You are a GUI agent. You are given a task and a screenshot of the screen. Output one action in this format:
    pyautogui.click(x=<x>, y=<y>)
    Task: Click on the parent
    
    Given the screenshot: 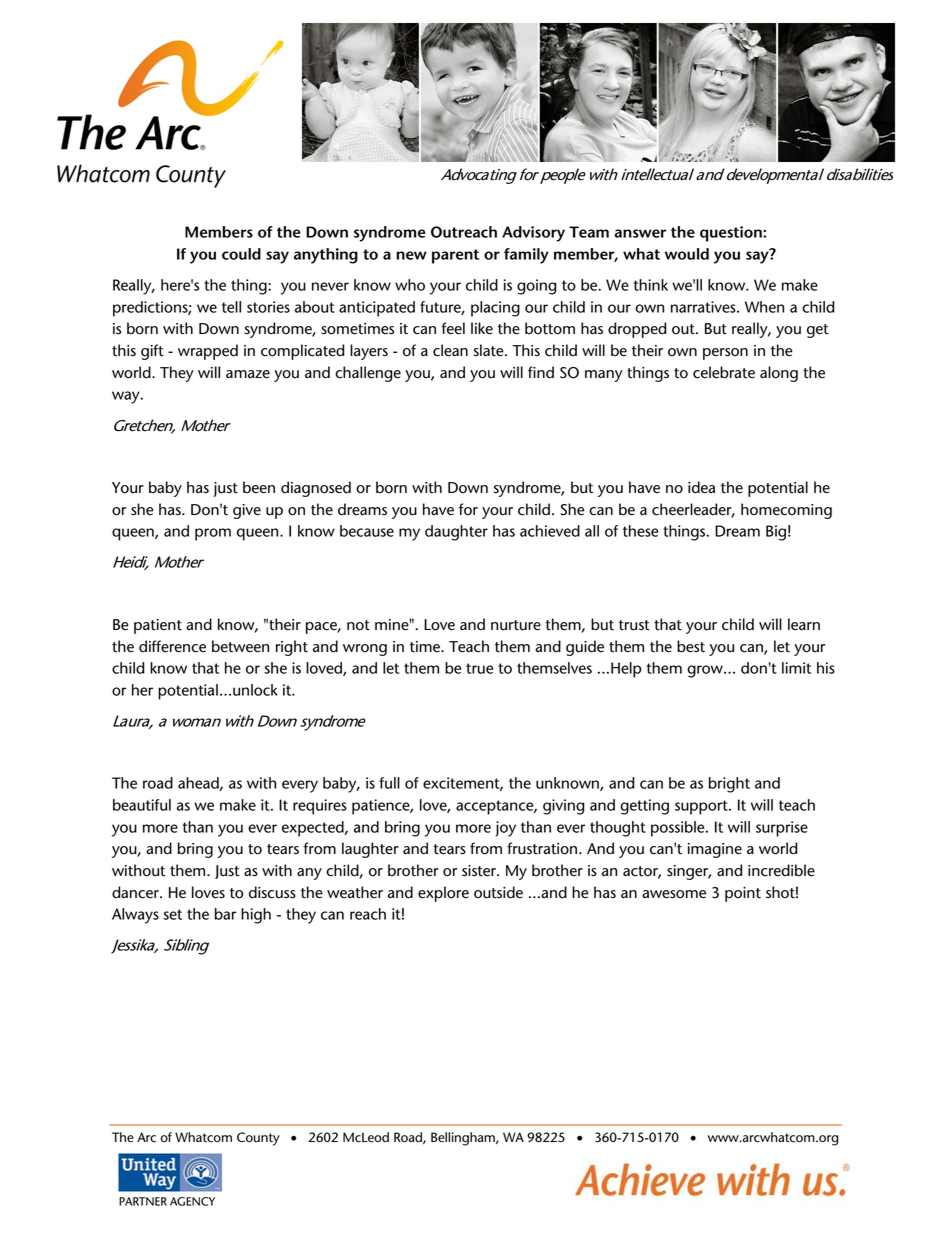 What is the action you would take?
    pyautogui.click(x=455, y=256)
